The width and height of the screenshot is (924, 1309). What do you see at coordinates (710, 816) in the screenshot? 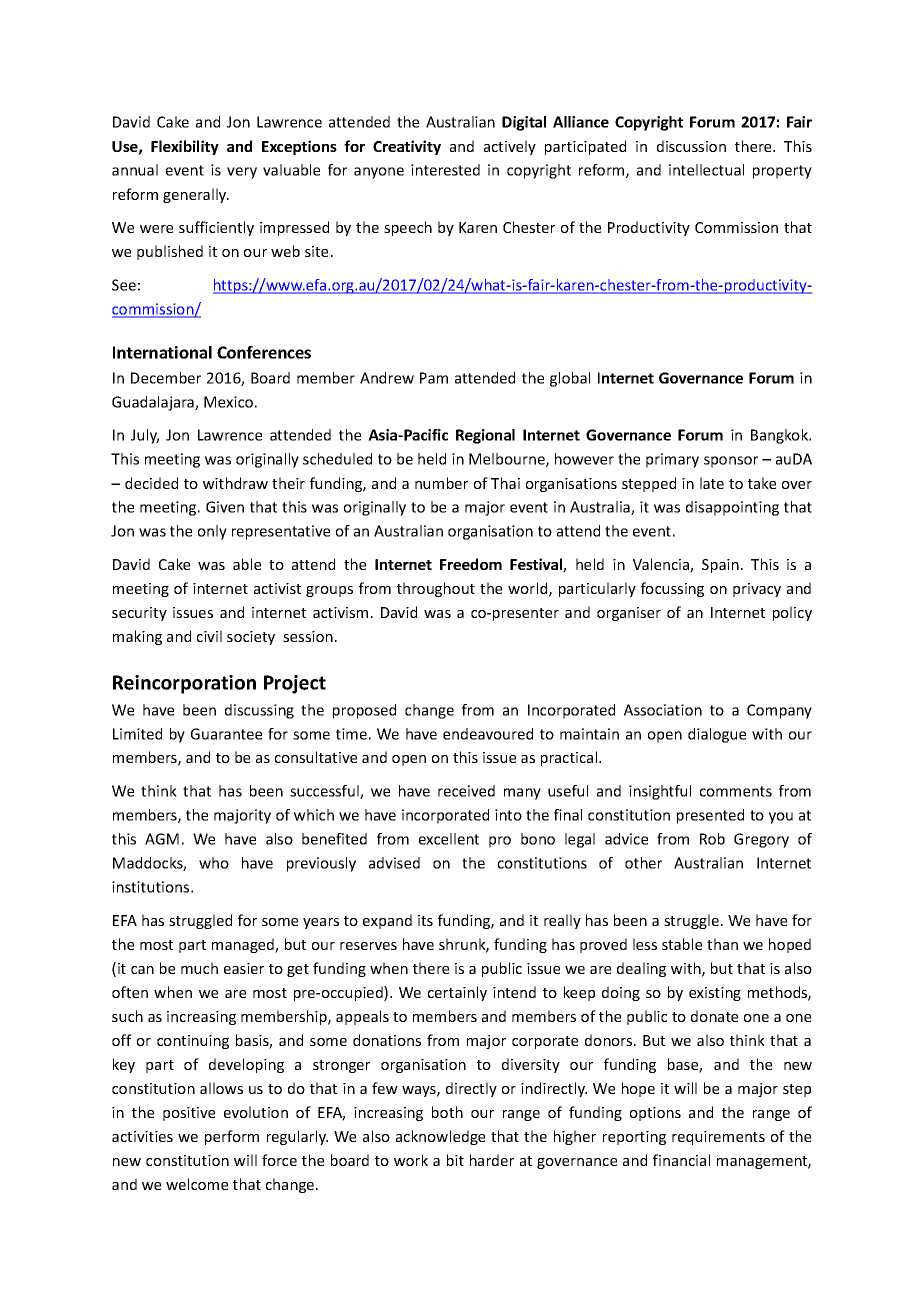
I see `presented` at bounding box center [710, 816].
